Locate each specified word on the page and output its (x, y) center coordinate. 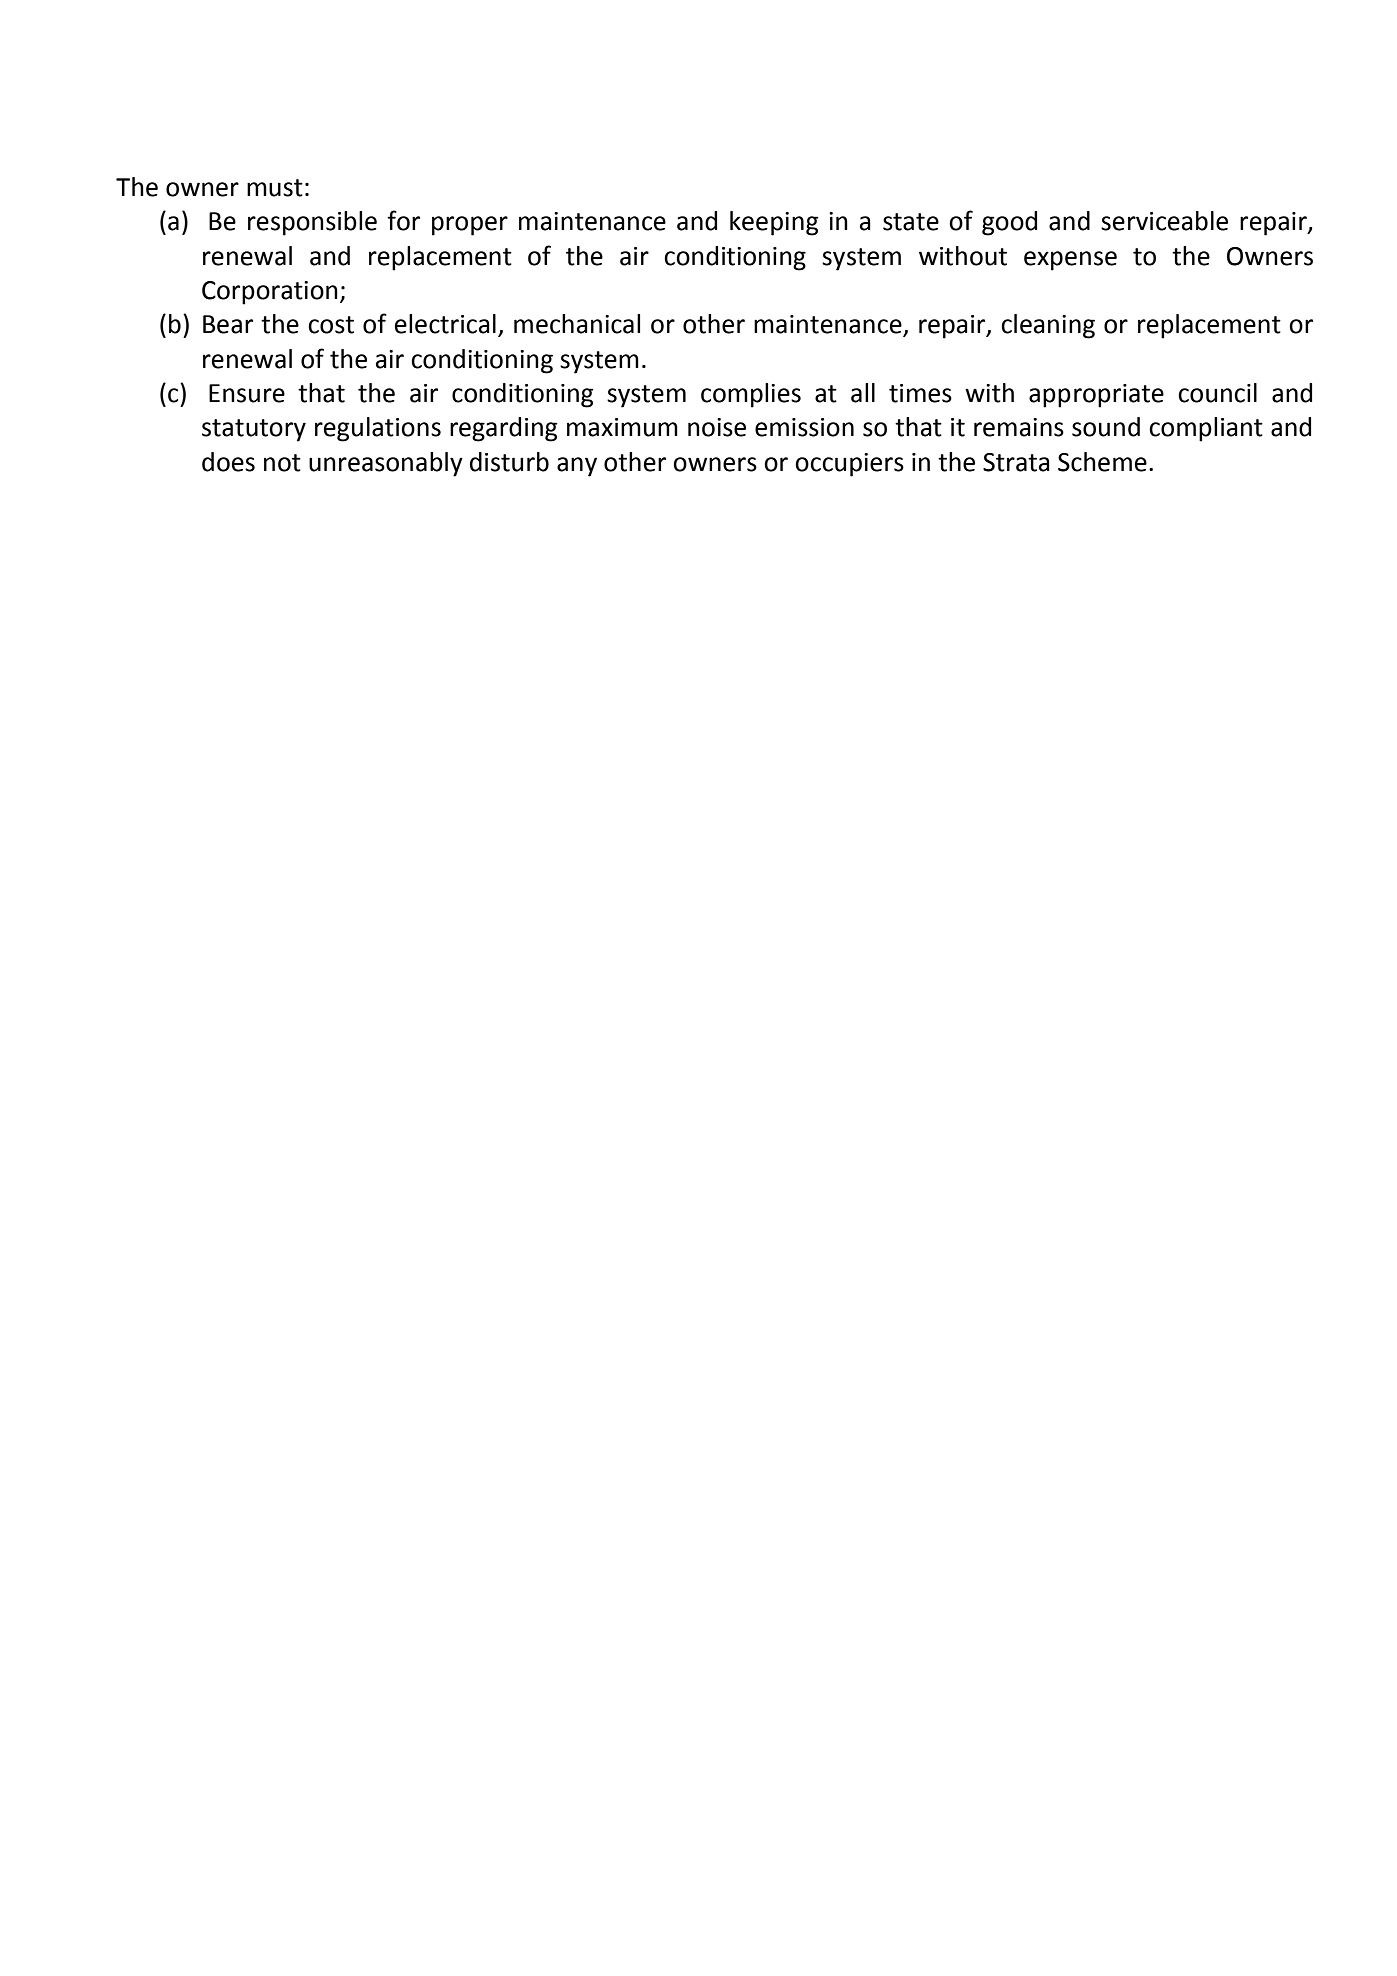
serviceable (1164, 221)
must (275, 188)
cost (331, 325)
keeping (774, 223)
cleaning (1048, 326)
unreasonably (386, 464)
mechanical (577, 324)
